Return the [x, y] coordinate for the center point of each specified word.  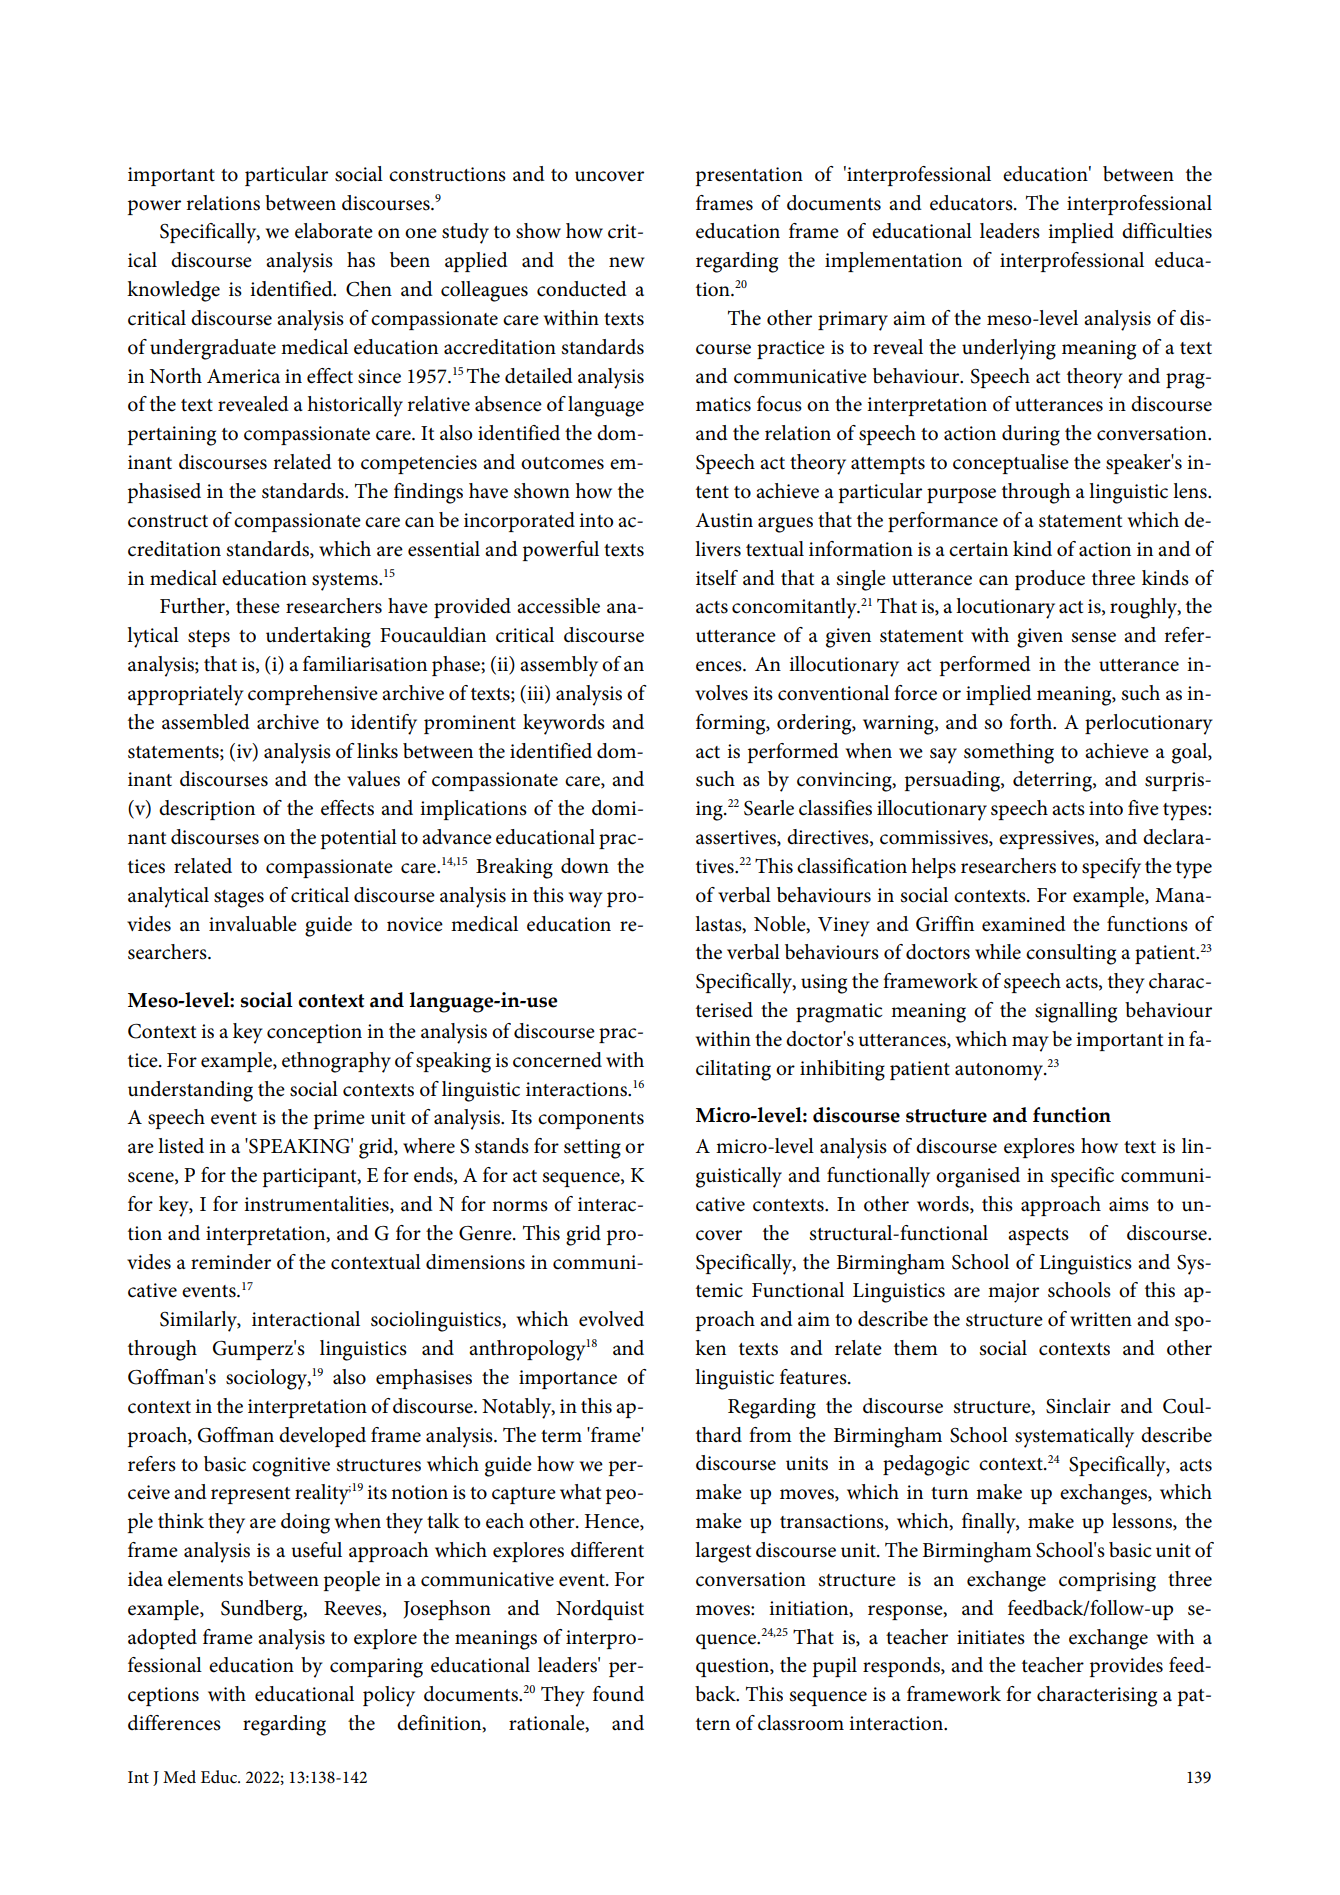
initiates [991, 1637]
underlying [1009, 349]
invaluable [253, 924]
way [586, 900]
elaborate [334, 231]
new [627, 262]
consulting [1071, 954]
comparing [376, 1668]
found [618, 1694]
